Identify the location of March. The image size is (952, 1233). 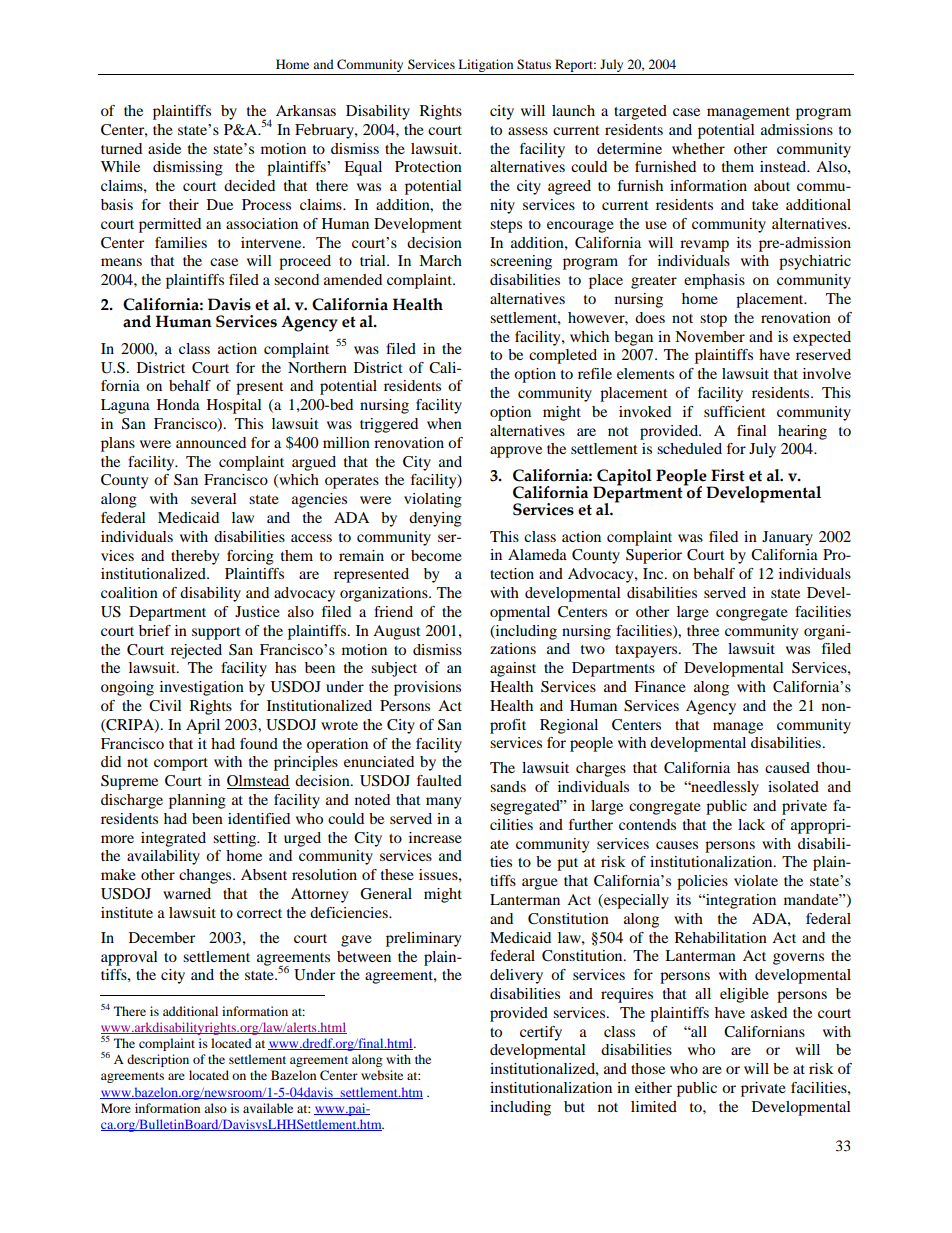
(440, 260).
